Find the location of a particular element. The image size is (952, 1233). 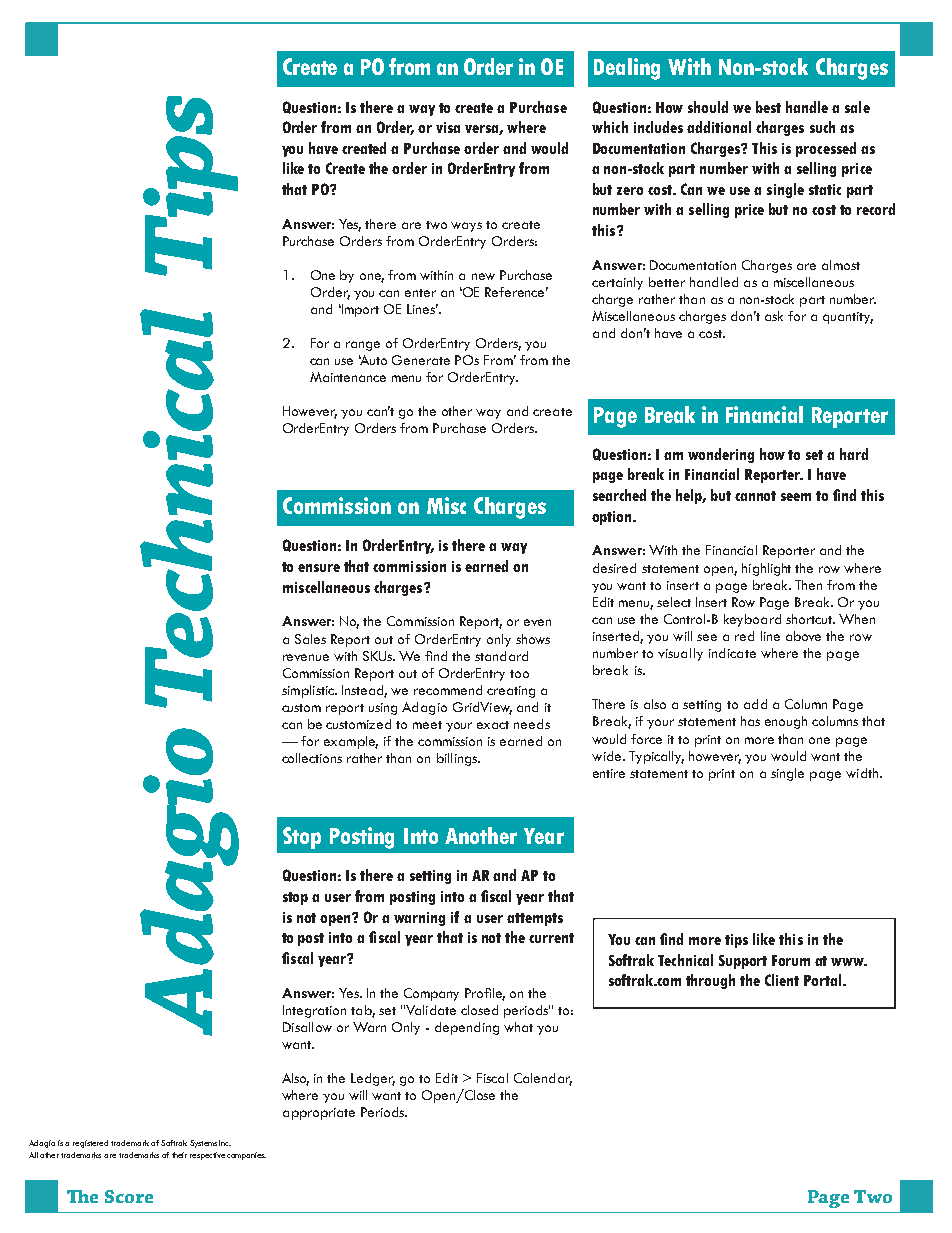

best is located at coordinates (768, 107).
